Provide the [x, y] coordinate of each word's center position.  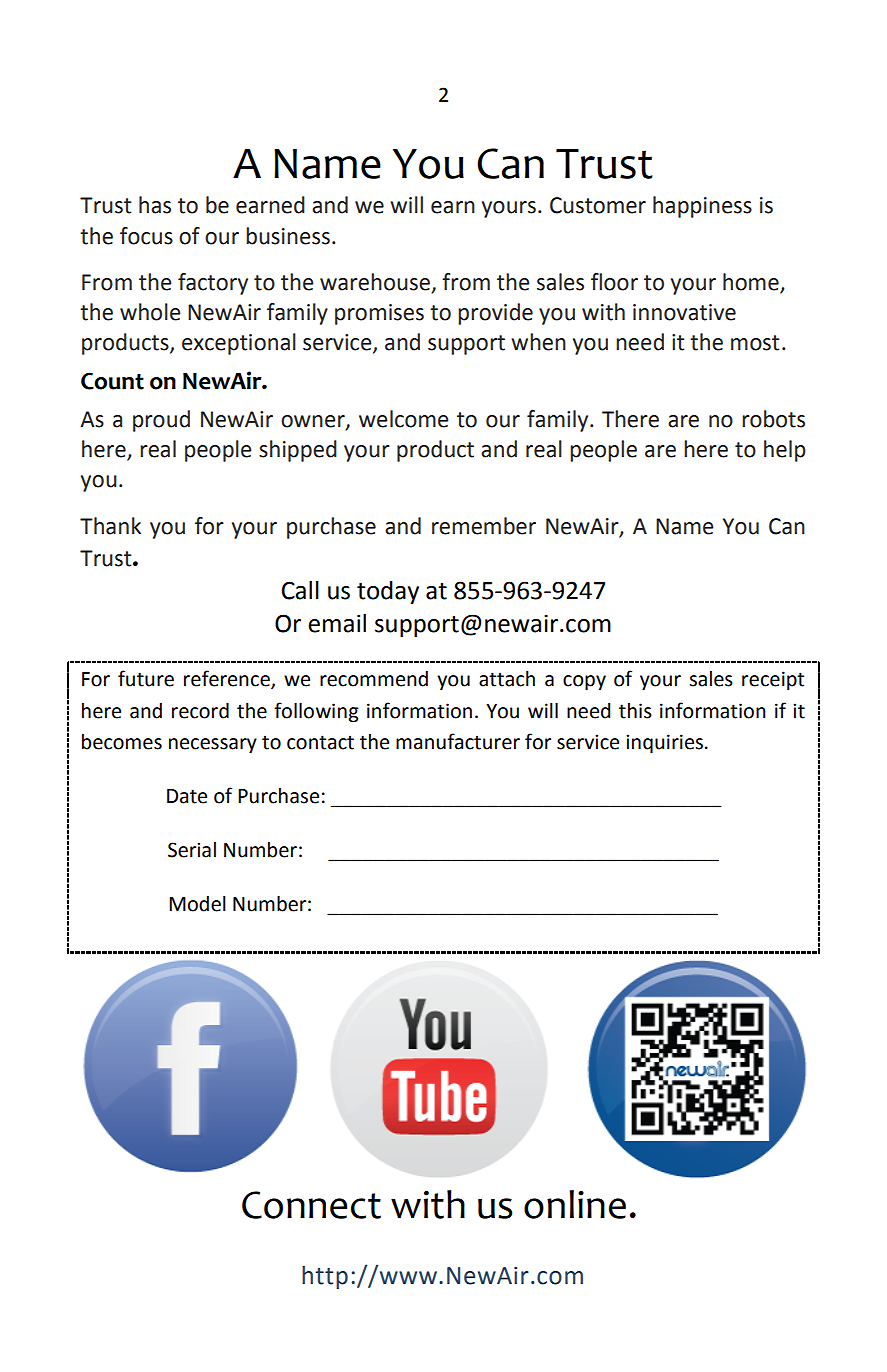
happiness [702, 207]
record [200, 711]
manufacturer [458, 741]
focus [146, 236]
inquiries [664, 743]
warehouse [376, 283]
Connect [311, 1205]
